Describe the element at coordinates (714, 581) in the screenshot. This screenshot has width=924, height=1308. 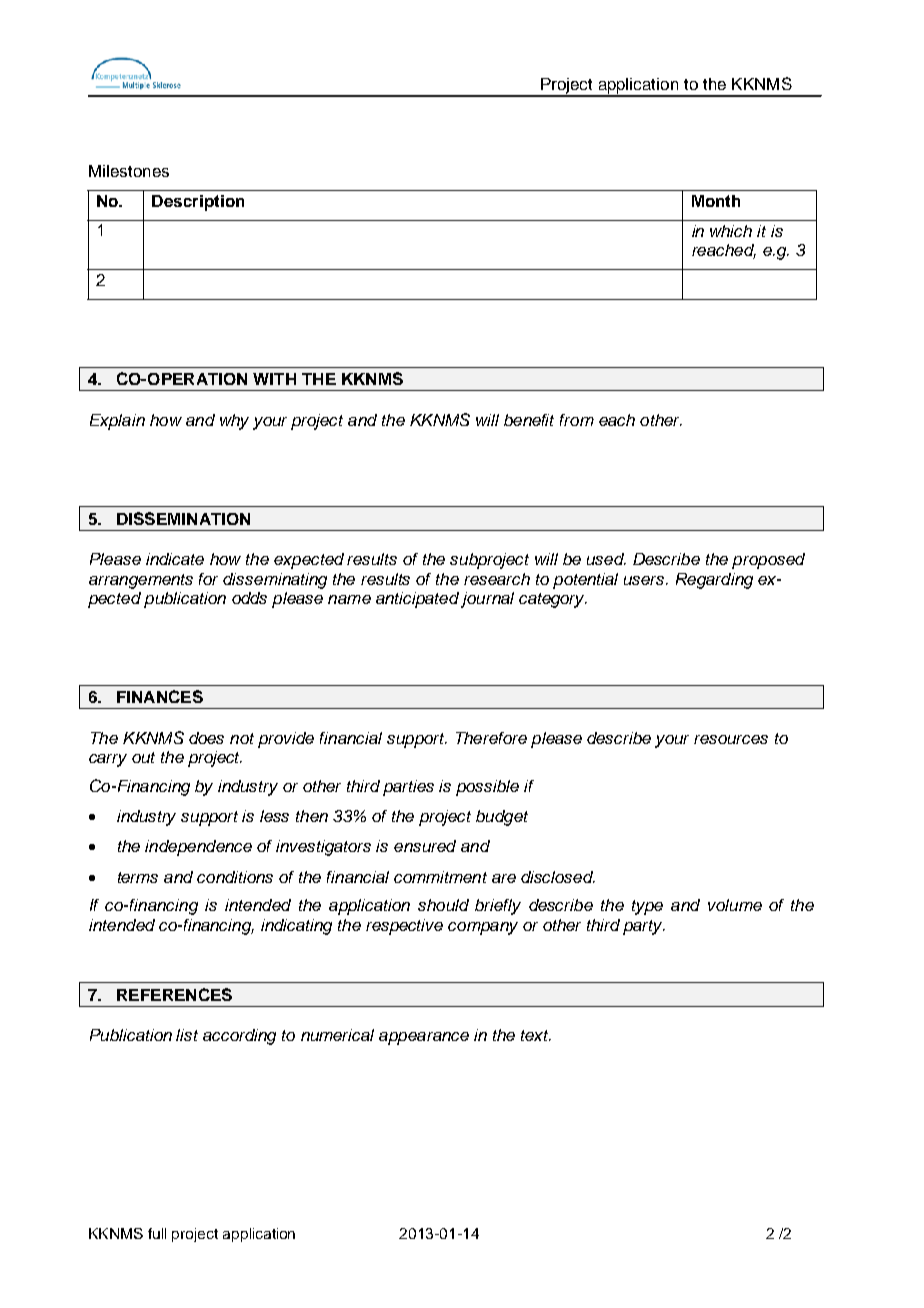
I see `Regarding` at that location.
